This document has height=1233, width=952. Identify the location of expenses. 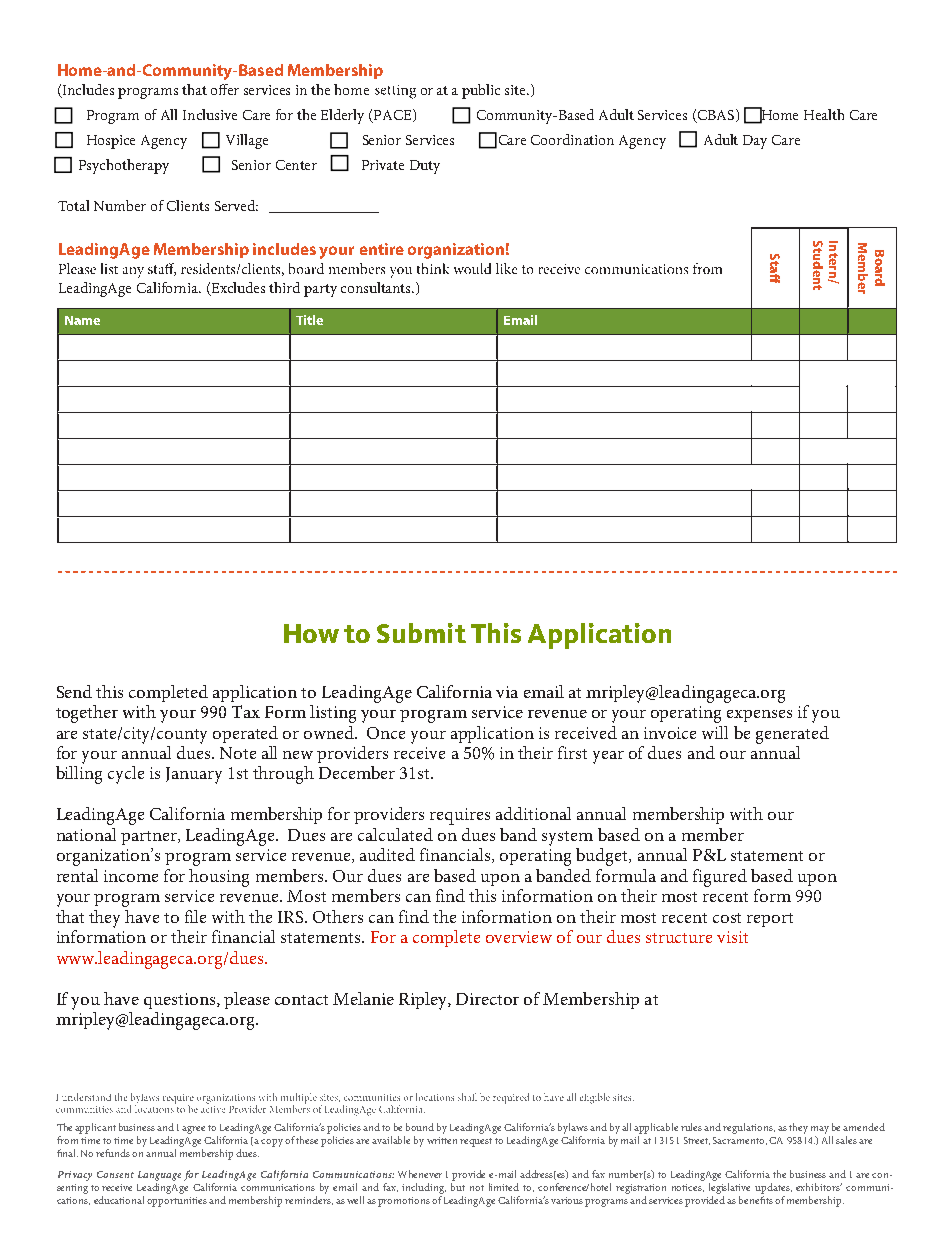
(759, 716).
